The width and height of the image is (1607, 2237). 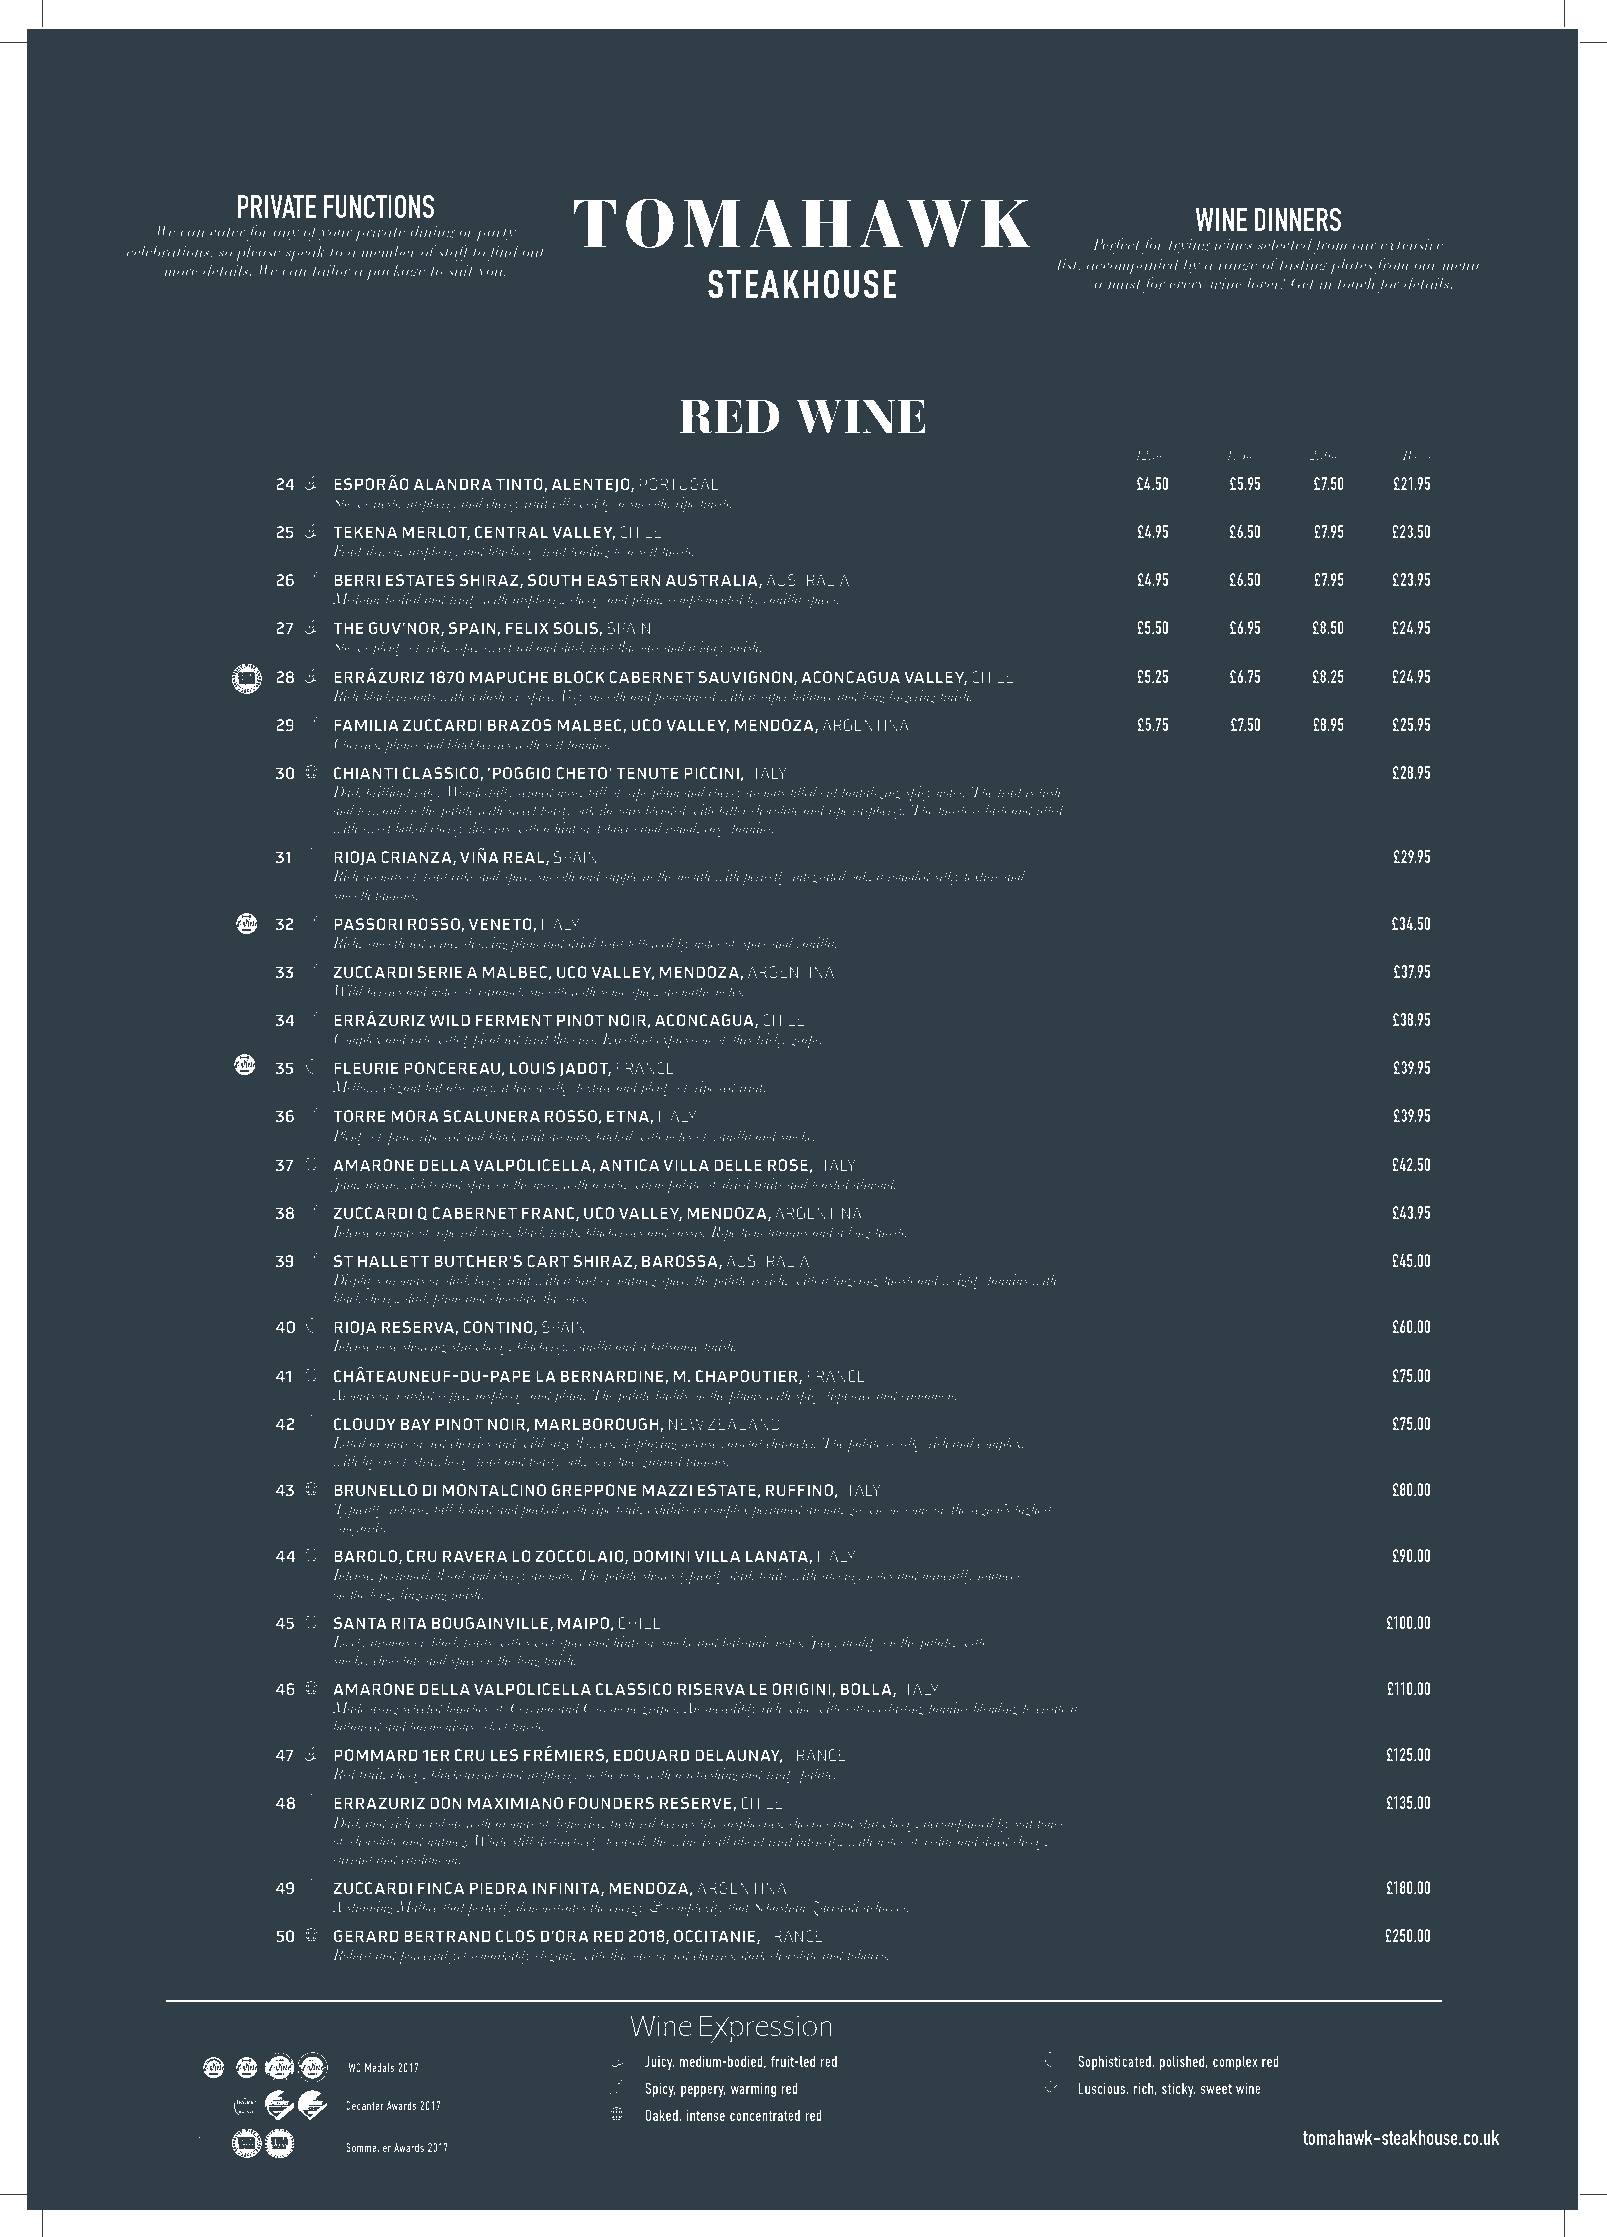 What do you see at coordinates (831, 1183) in the image?
I see `toasted` at bounding box center [831, 1183].
